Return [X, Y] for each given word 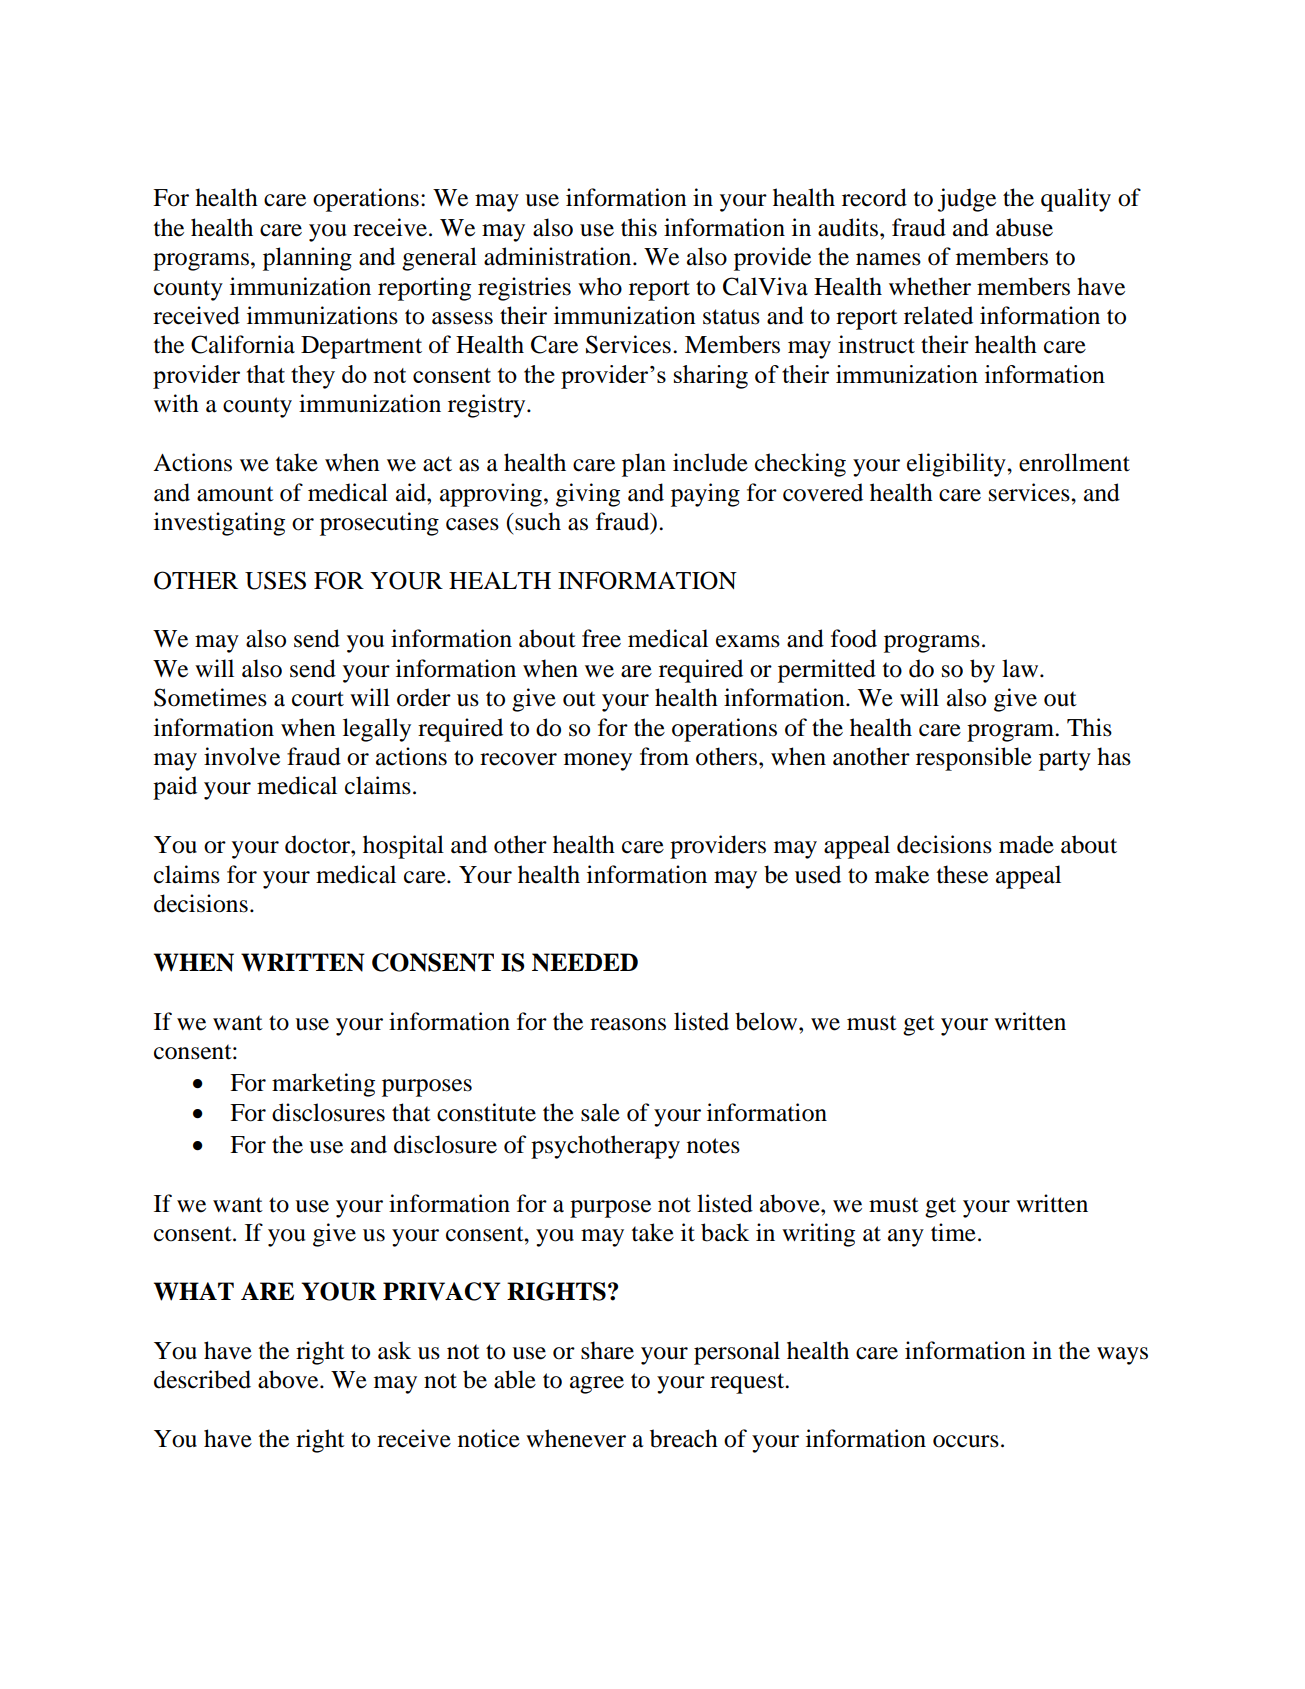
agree [597, 1385]
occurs [966, 1441]
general [439, 259]
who [600, 286]
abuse [1024, 227]
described [202, 1379]
